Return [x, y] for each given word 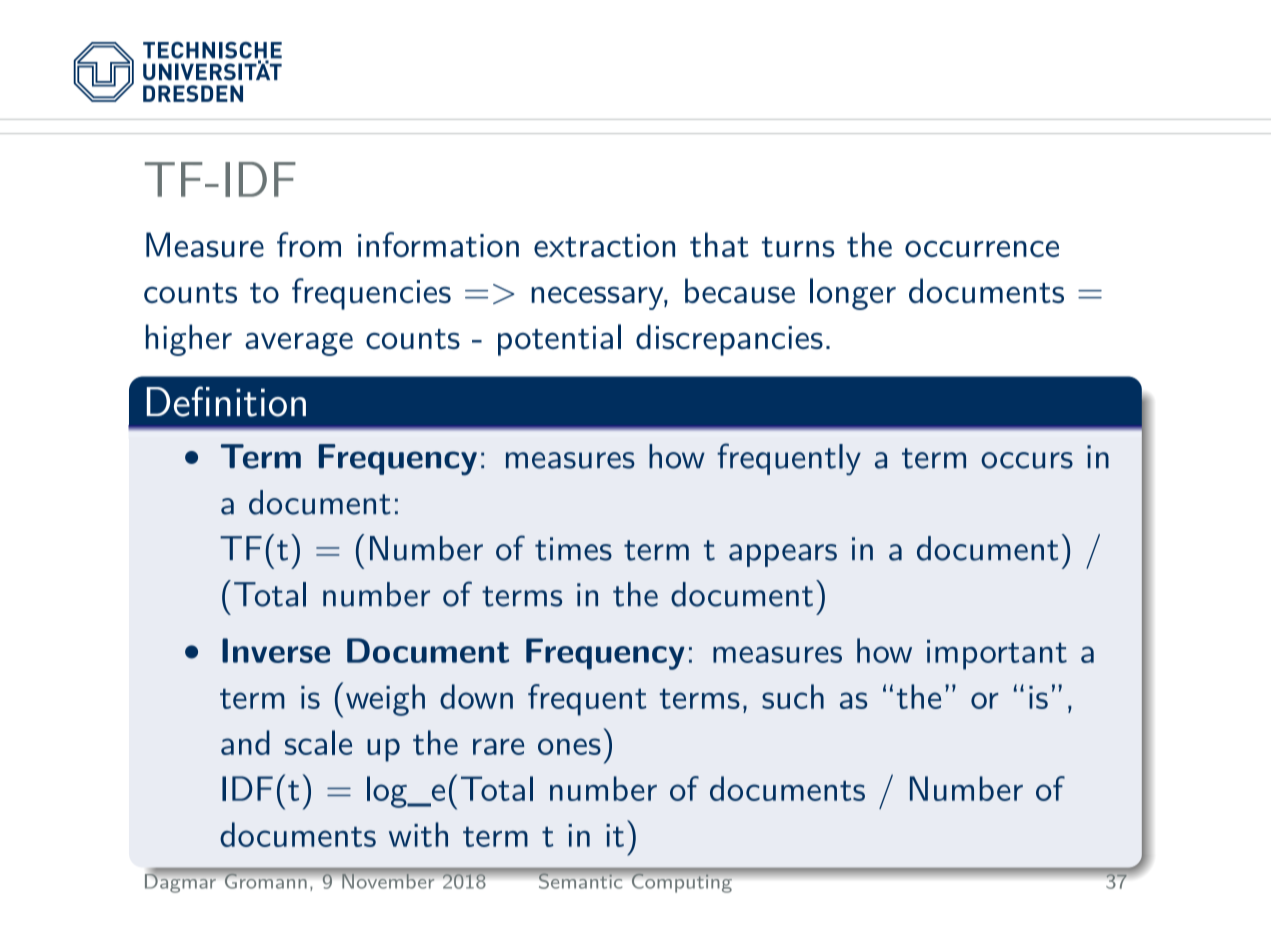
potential [559, 340]
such [793, 696]
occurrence [982, 248]
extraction [604, 245]
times [573, 549]
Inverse [276, 650]
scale [318, 742]
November [388, 881]
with [418, 834]
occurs [1027, 460]
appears [783, 555]
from [309, 244]
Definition [226, 401]
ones [569, 746]
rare [498, 746]
